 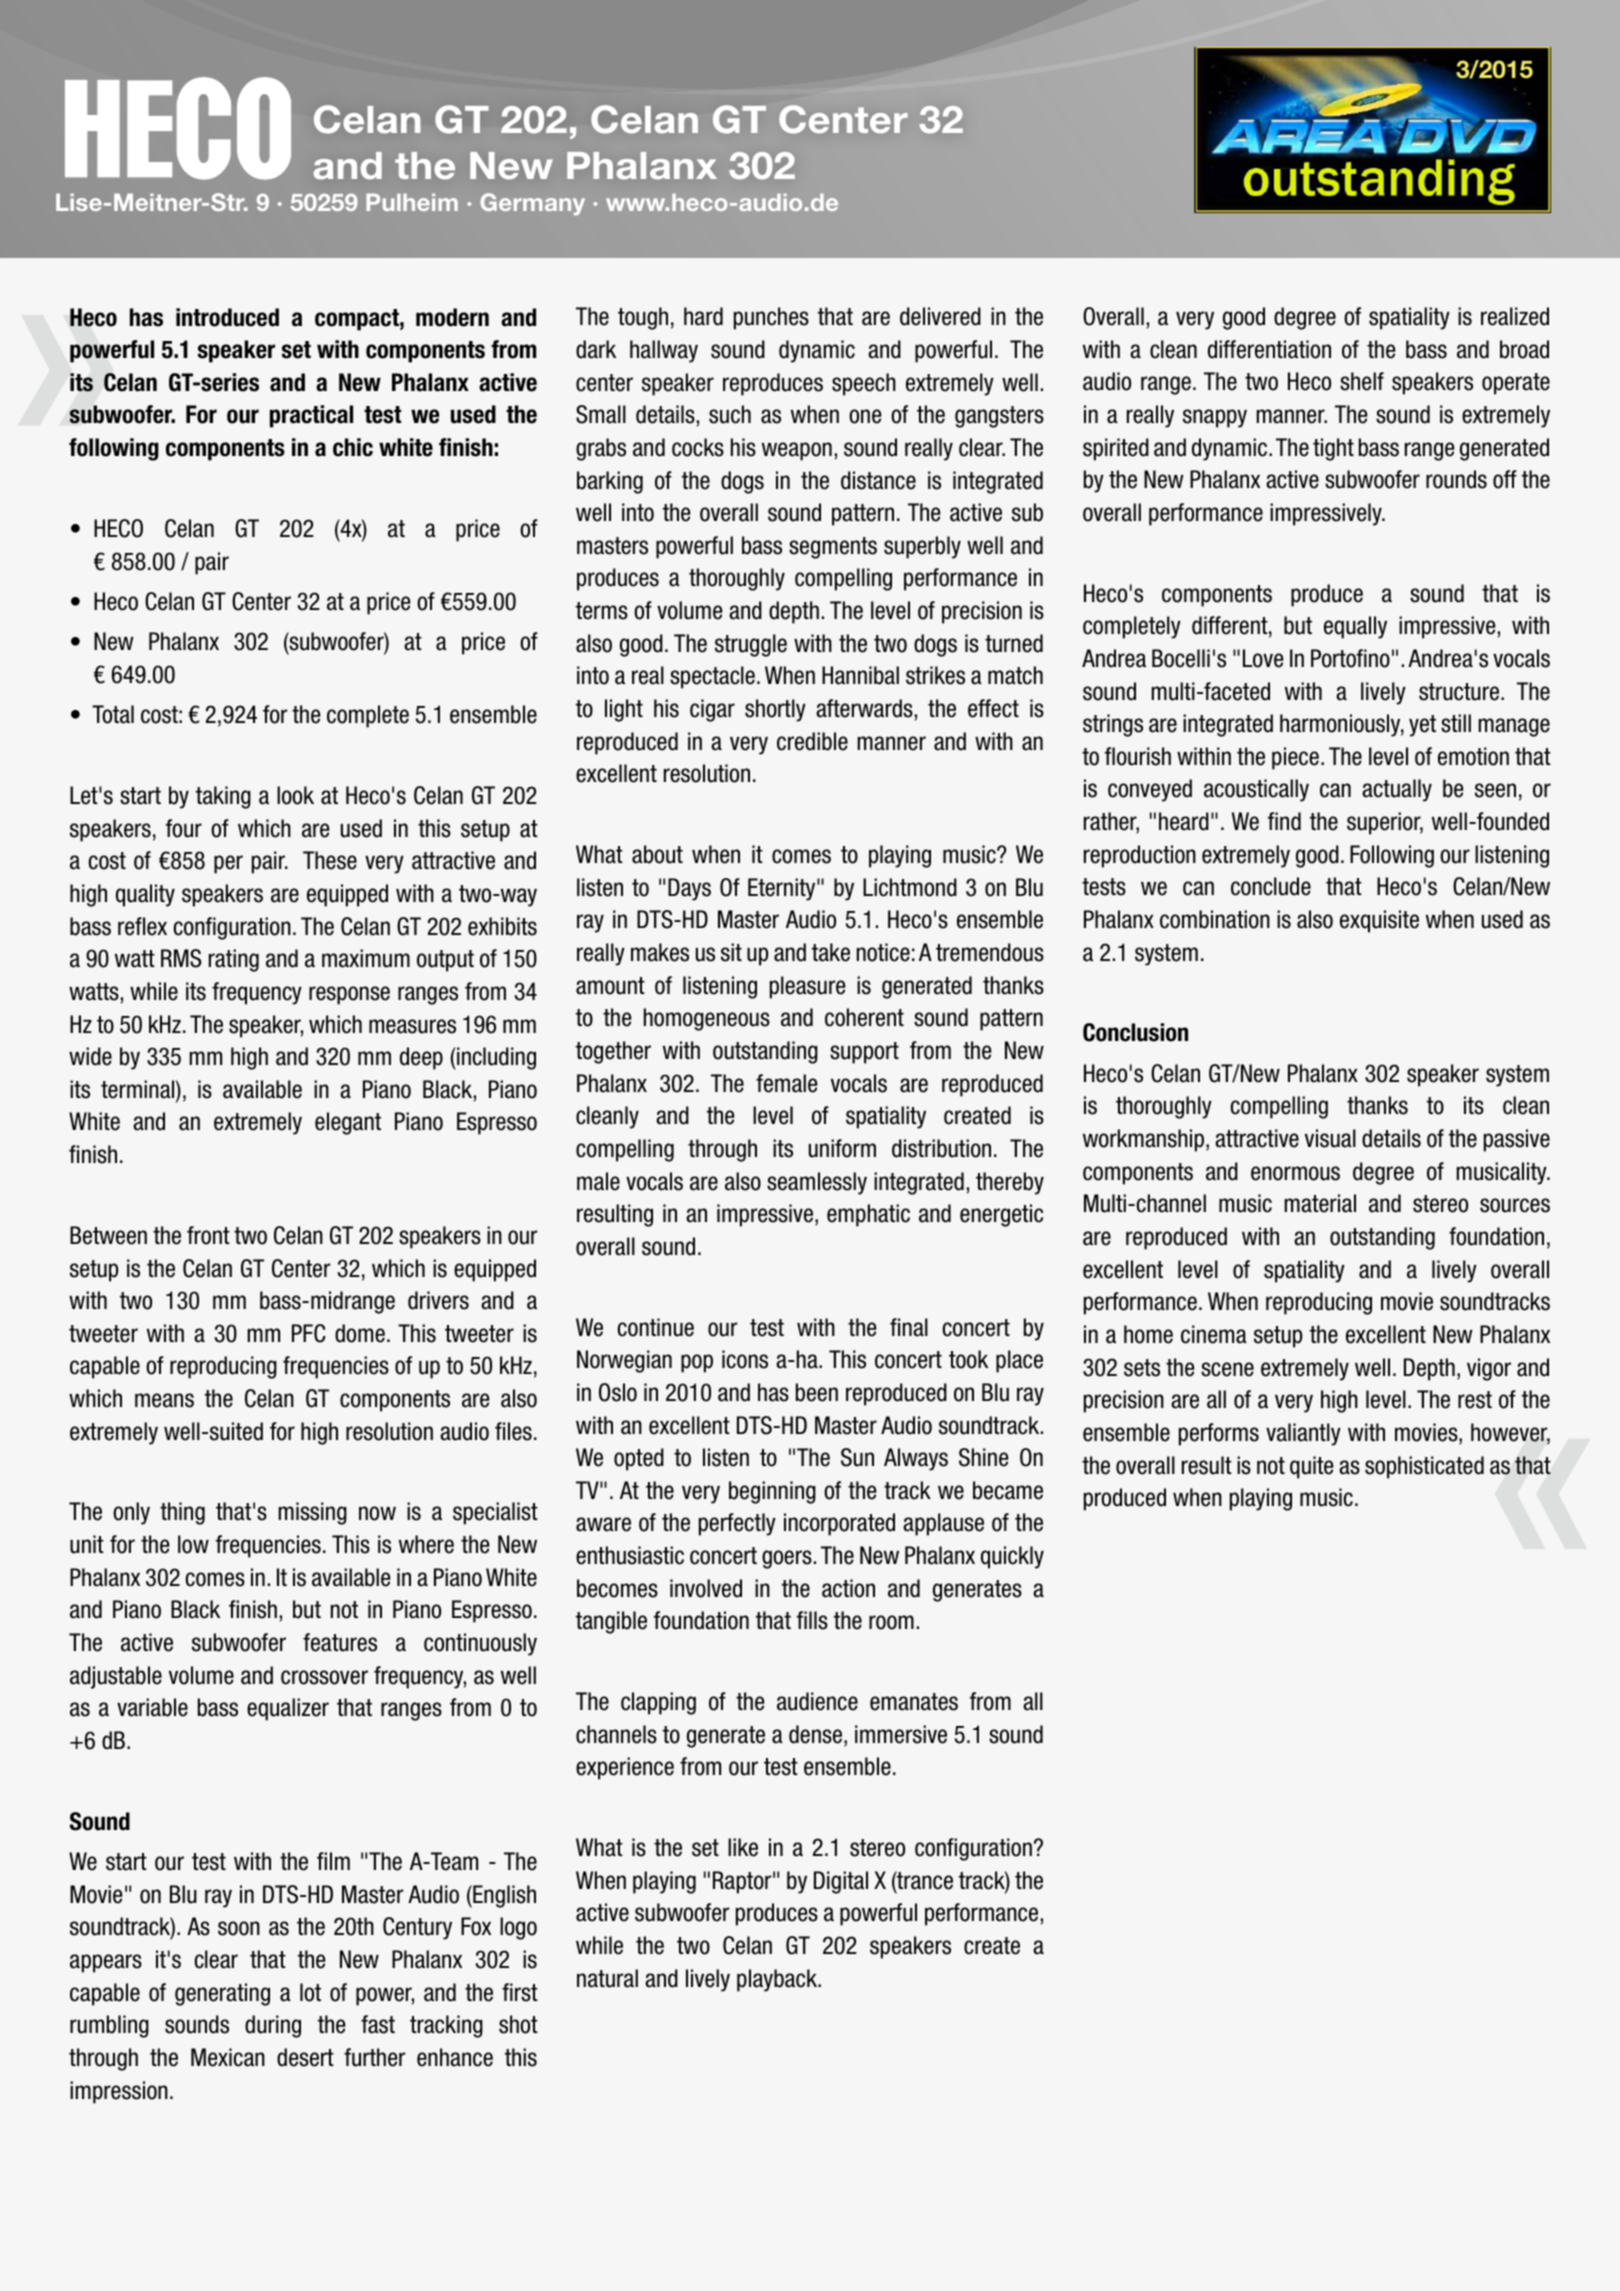 I want to click on during, so click(x=273, y=2026).
